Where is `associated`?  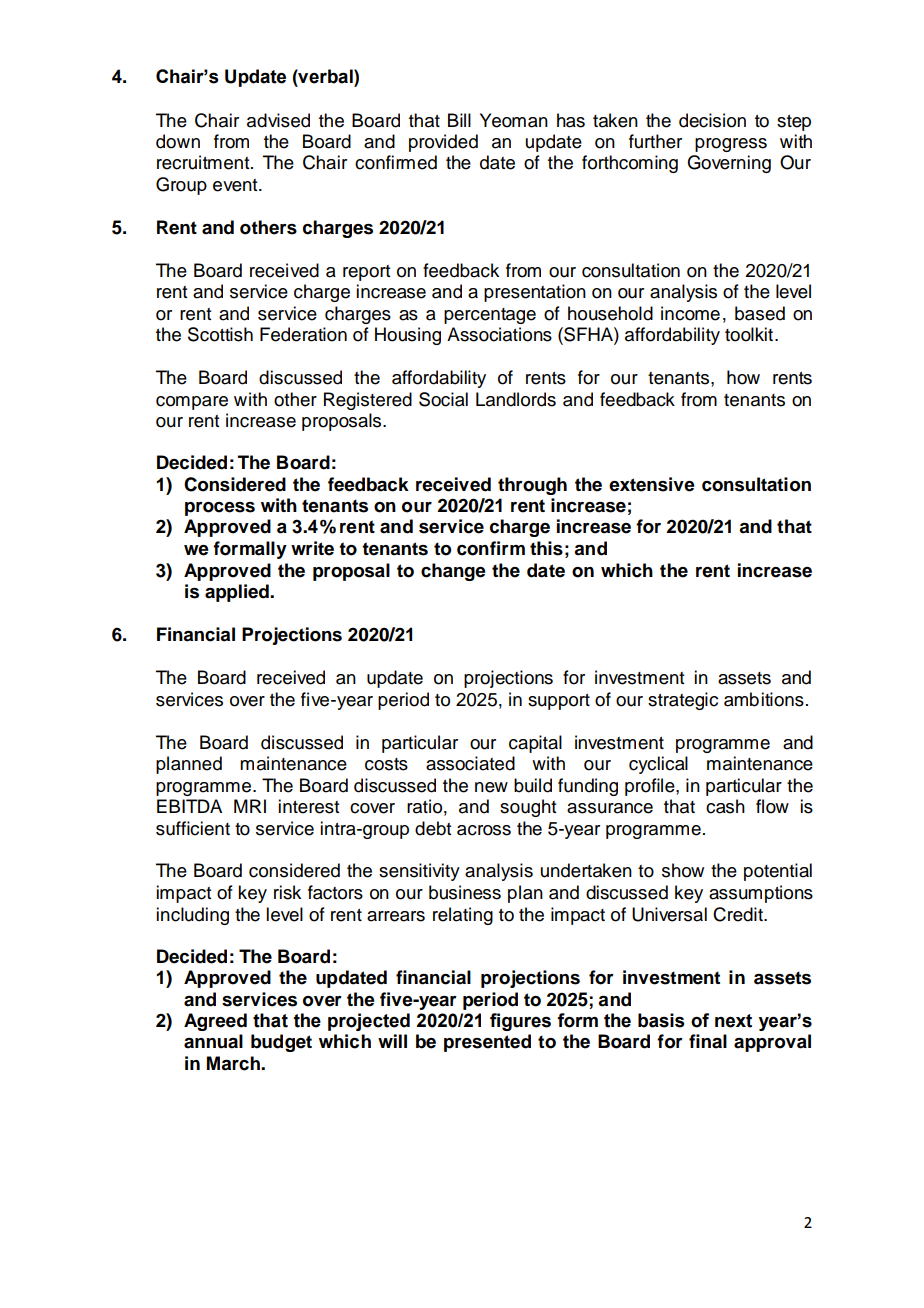
associated is located at coordinates (470, 763).
